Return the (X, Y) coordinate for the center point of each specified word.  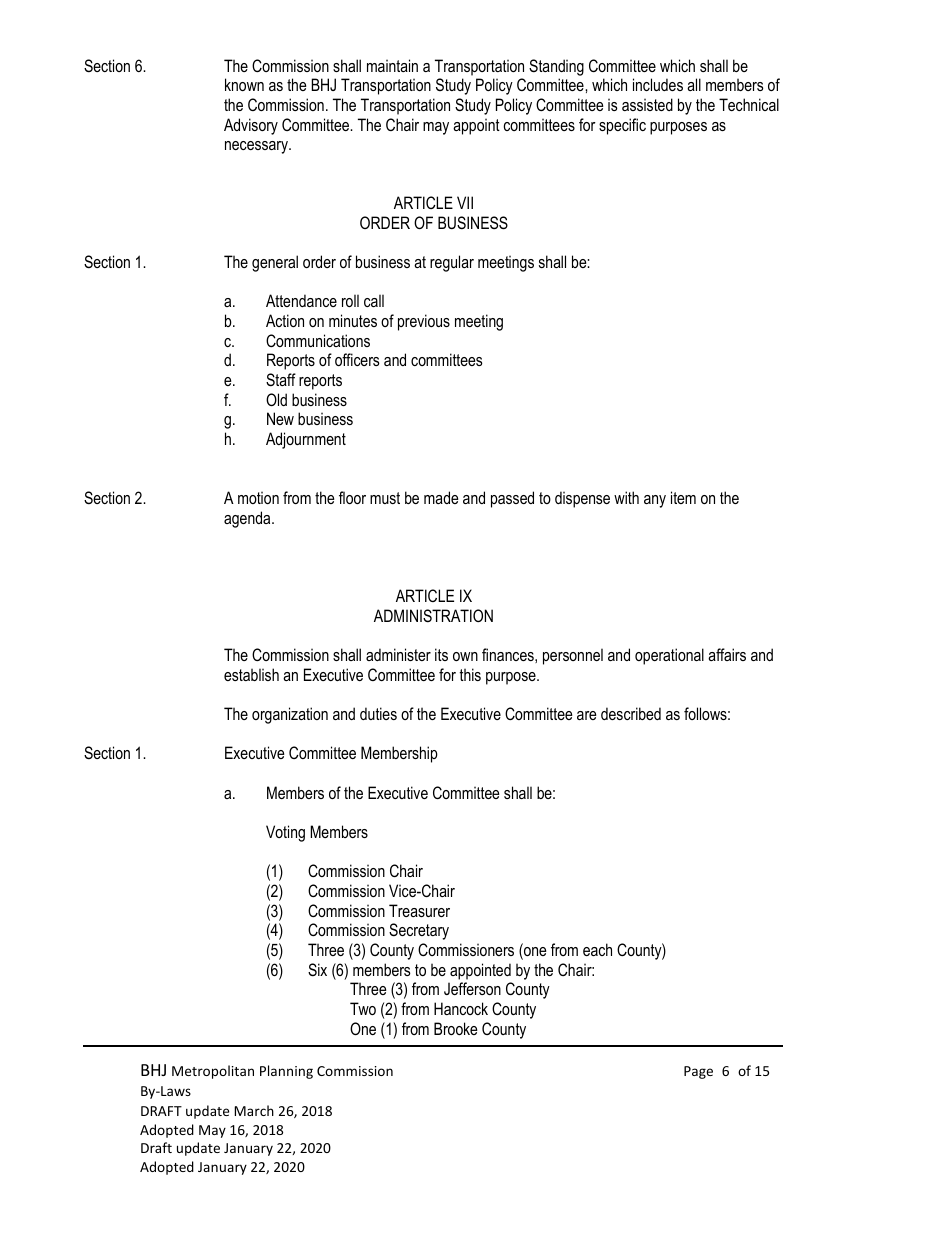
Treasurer (419, 910)
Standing (556, 67)
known (244, 84)
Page (698, 1072)
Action (285, 320)
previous (424, 322)
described (631, 713)
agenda (248, 519)
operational (669, 656)
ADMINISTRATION (433, 616)
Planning (286, 1072)
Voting (285, 833)
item (683, 497)
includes (658, 84)
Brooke (456, 1028)
